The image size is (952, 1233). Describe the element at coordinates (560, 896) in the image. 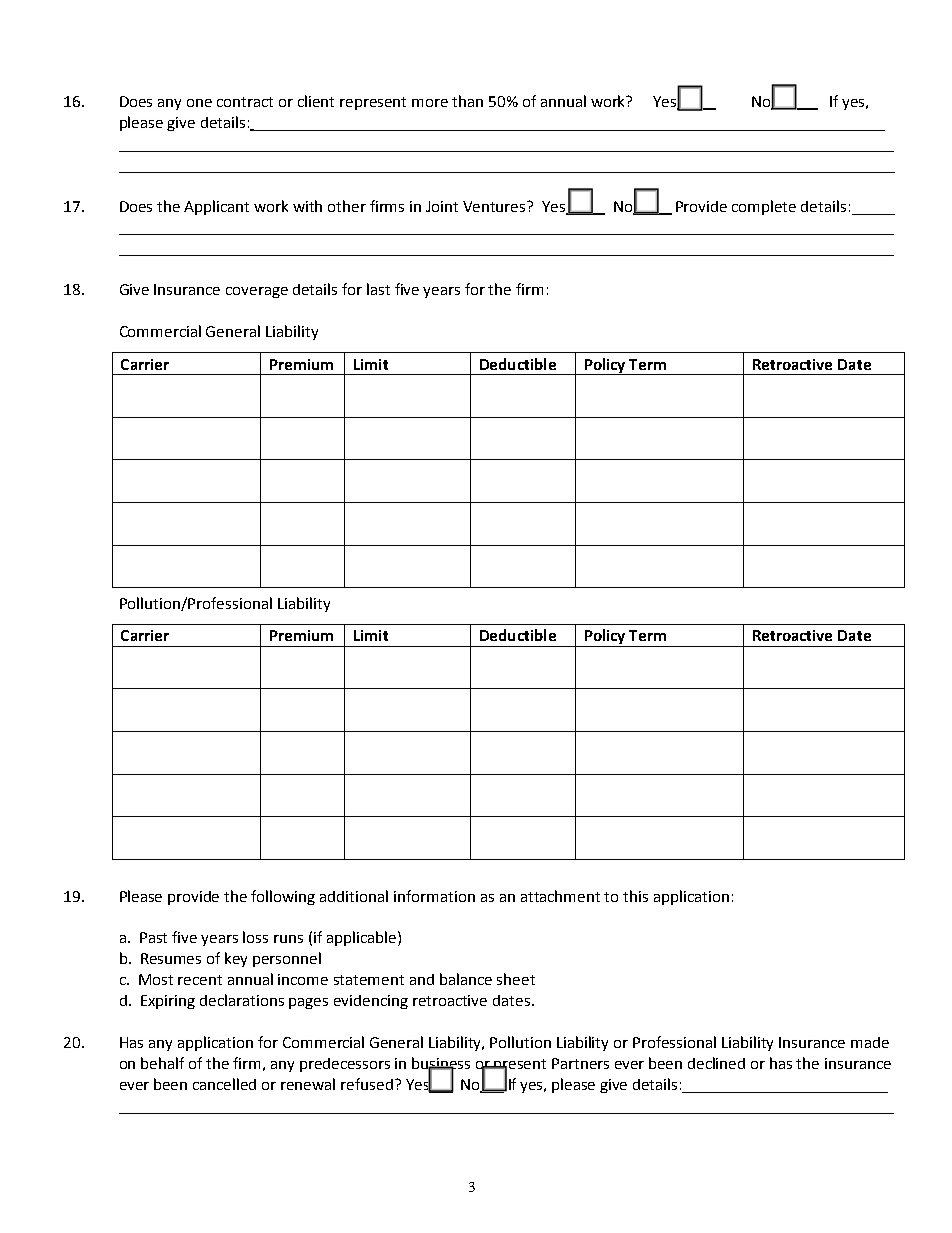

I see `attachment` at that location.
